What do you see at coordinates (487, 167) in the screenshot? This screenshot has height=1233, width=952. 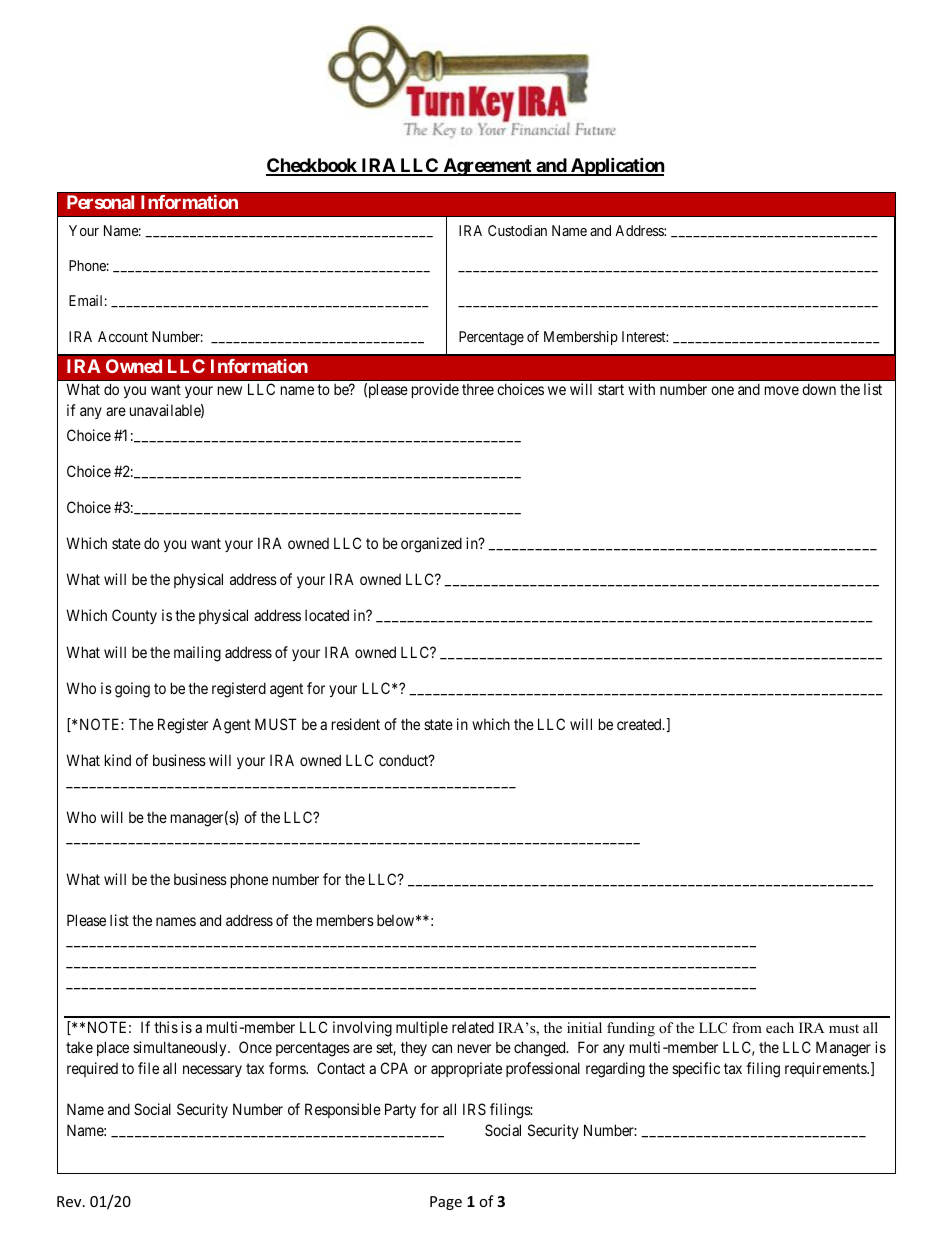 I see `Agreement` at bounding box center [487, 167].
